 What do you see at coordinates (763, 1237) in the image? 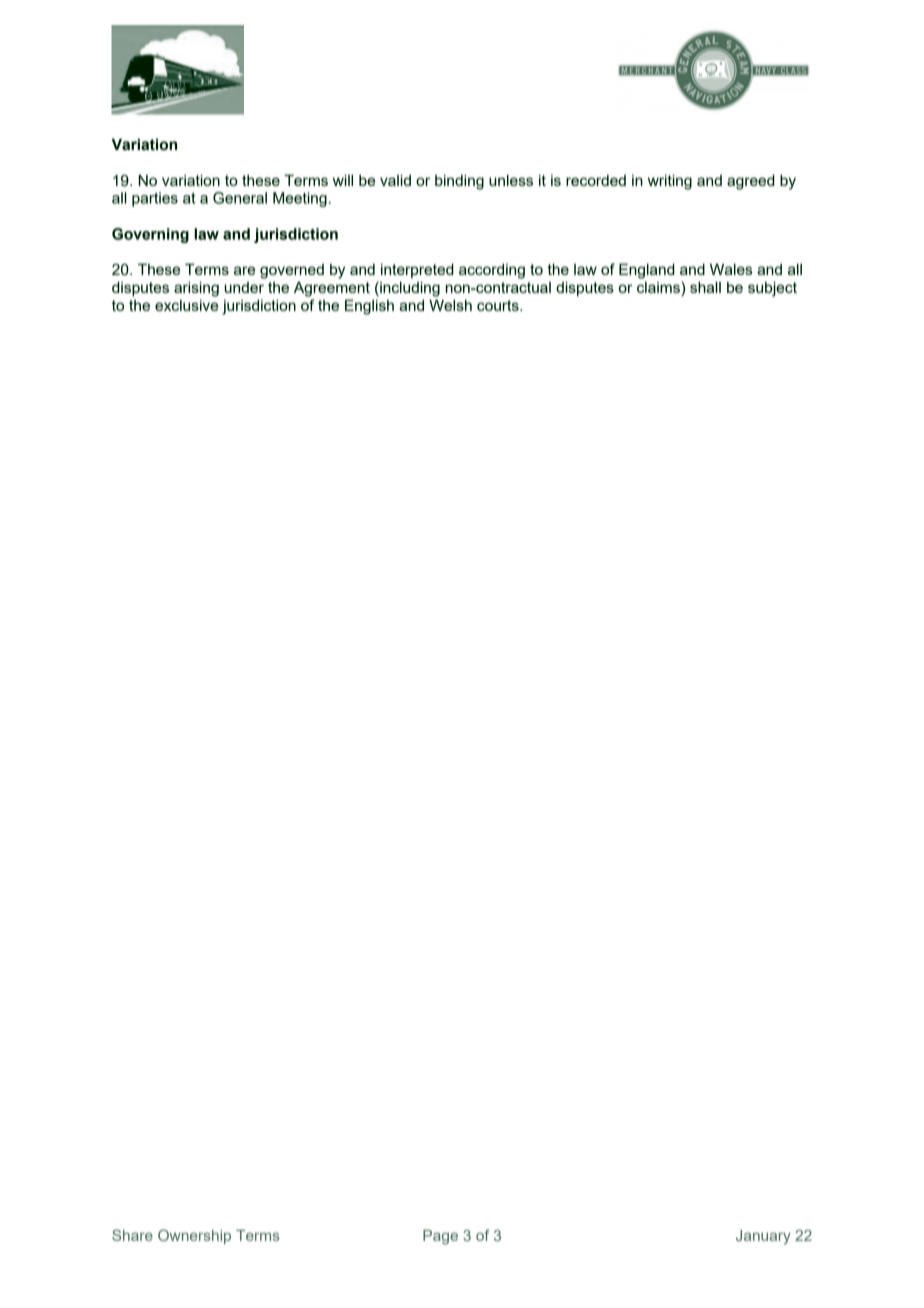
I see `January` at bounding box center [763, 1237].
